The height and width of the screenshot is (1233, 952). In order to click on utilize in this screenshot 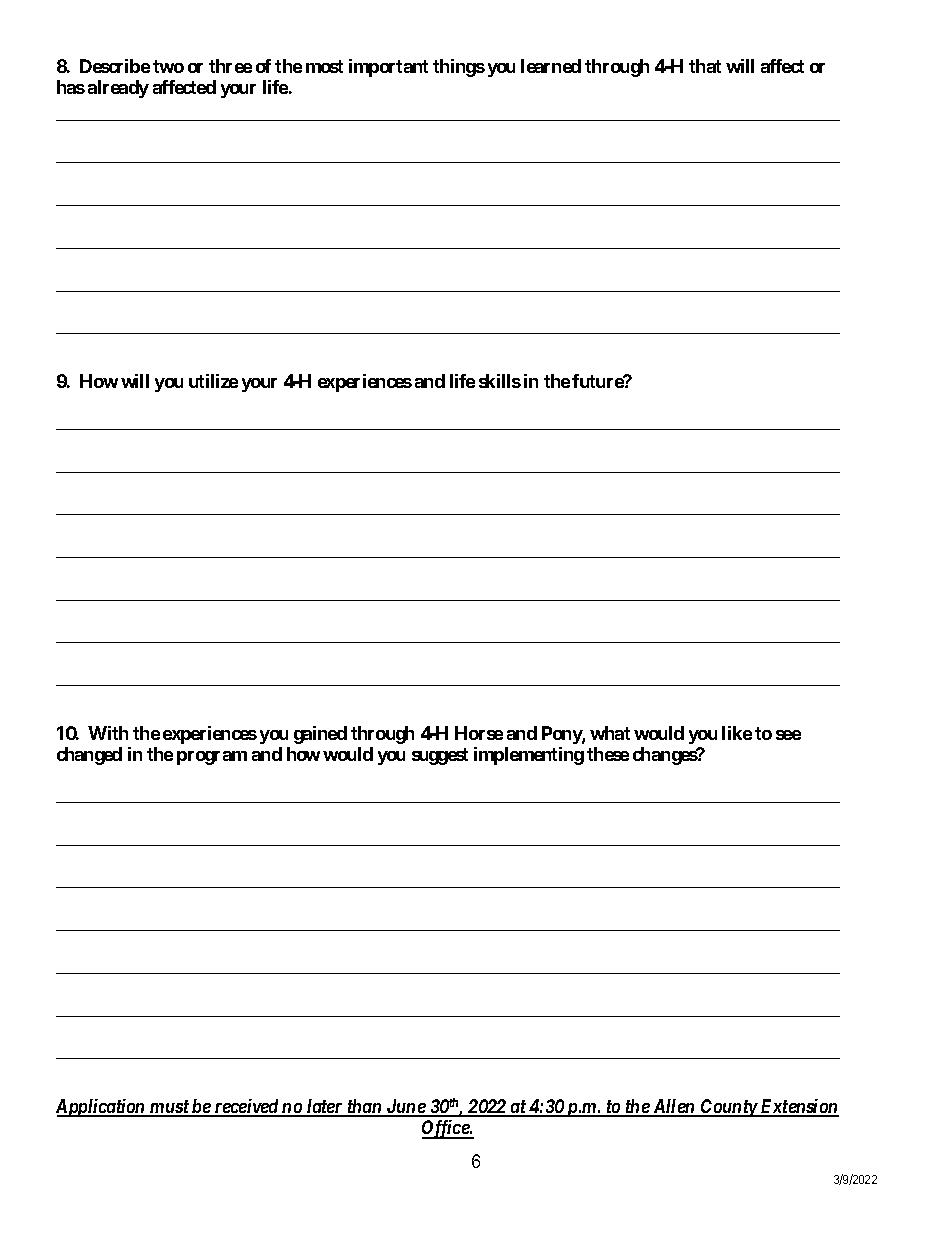, I will do `click(213, 381)`.
